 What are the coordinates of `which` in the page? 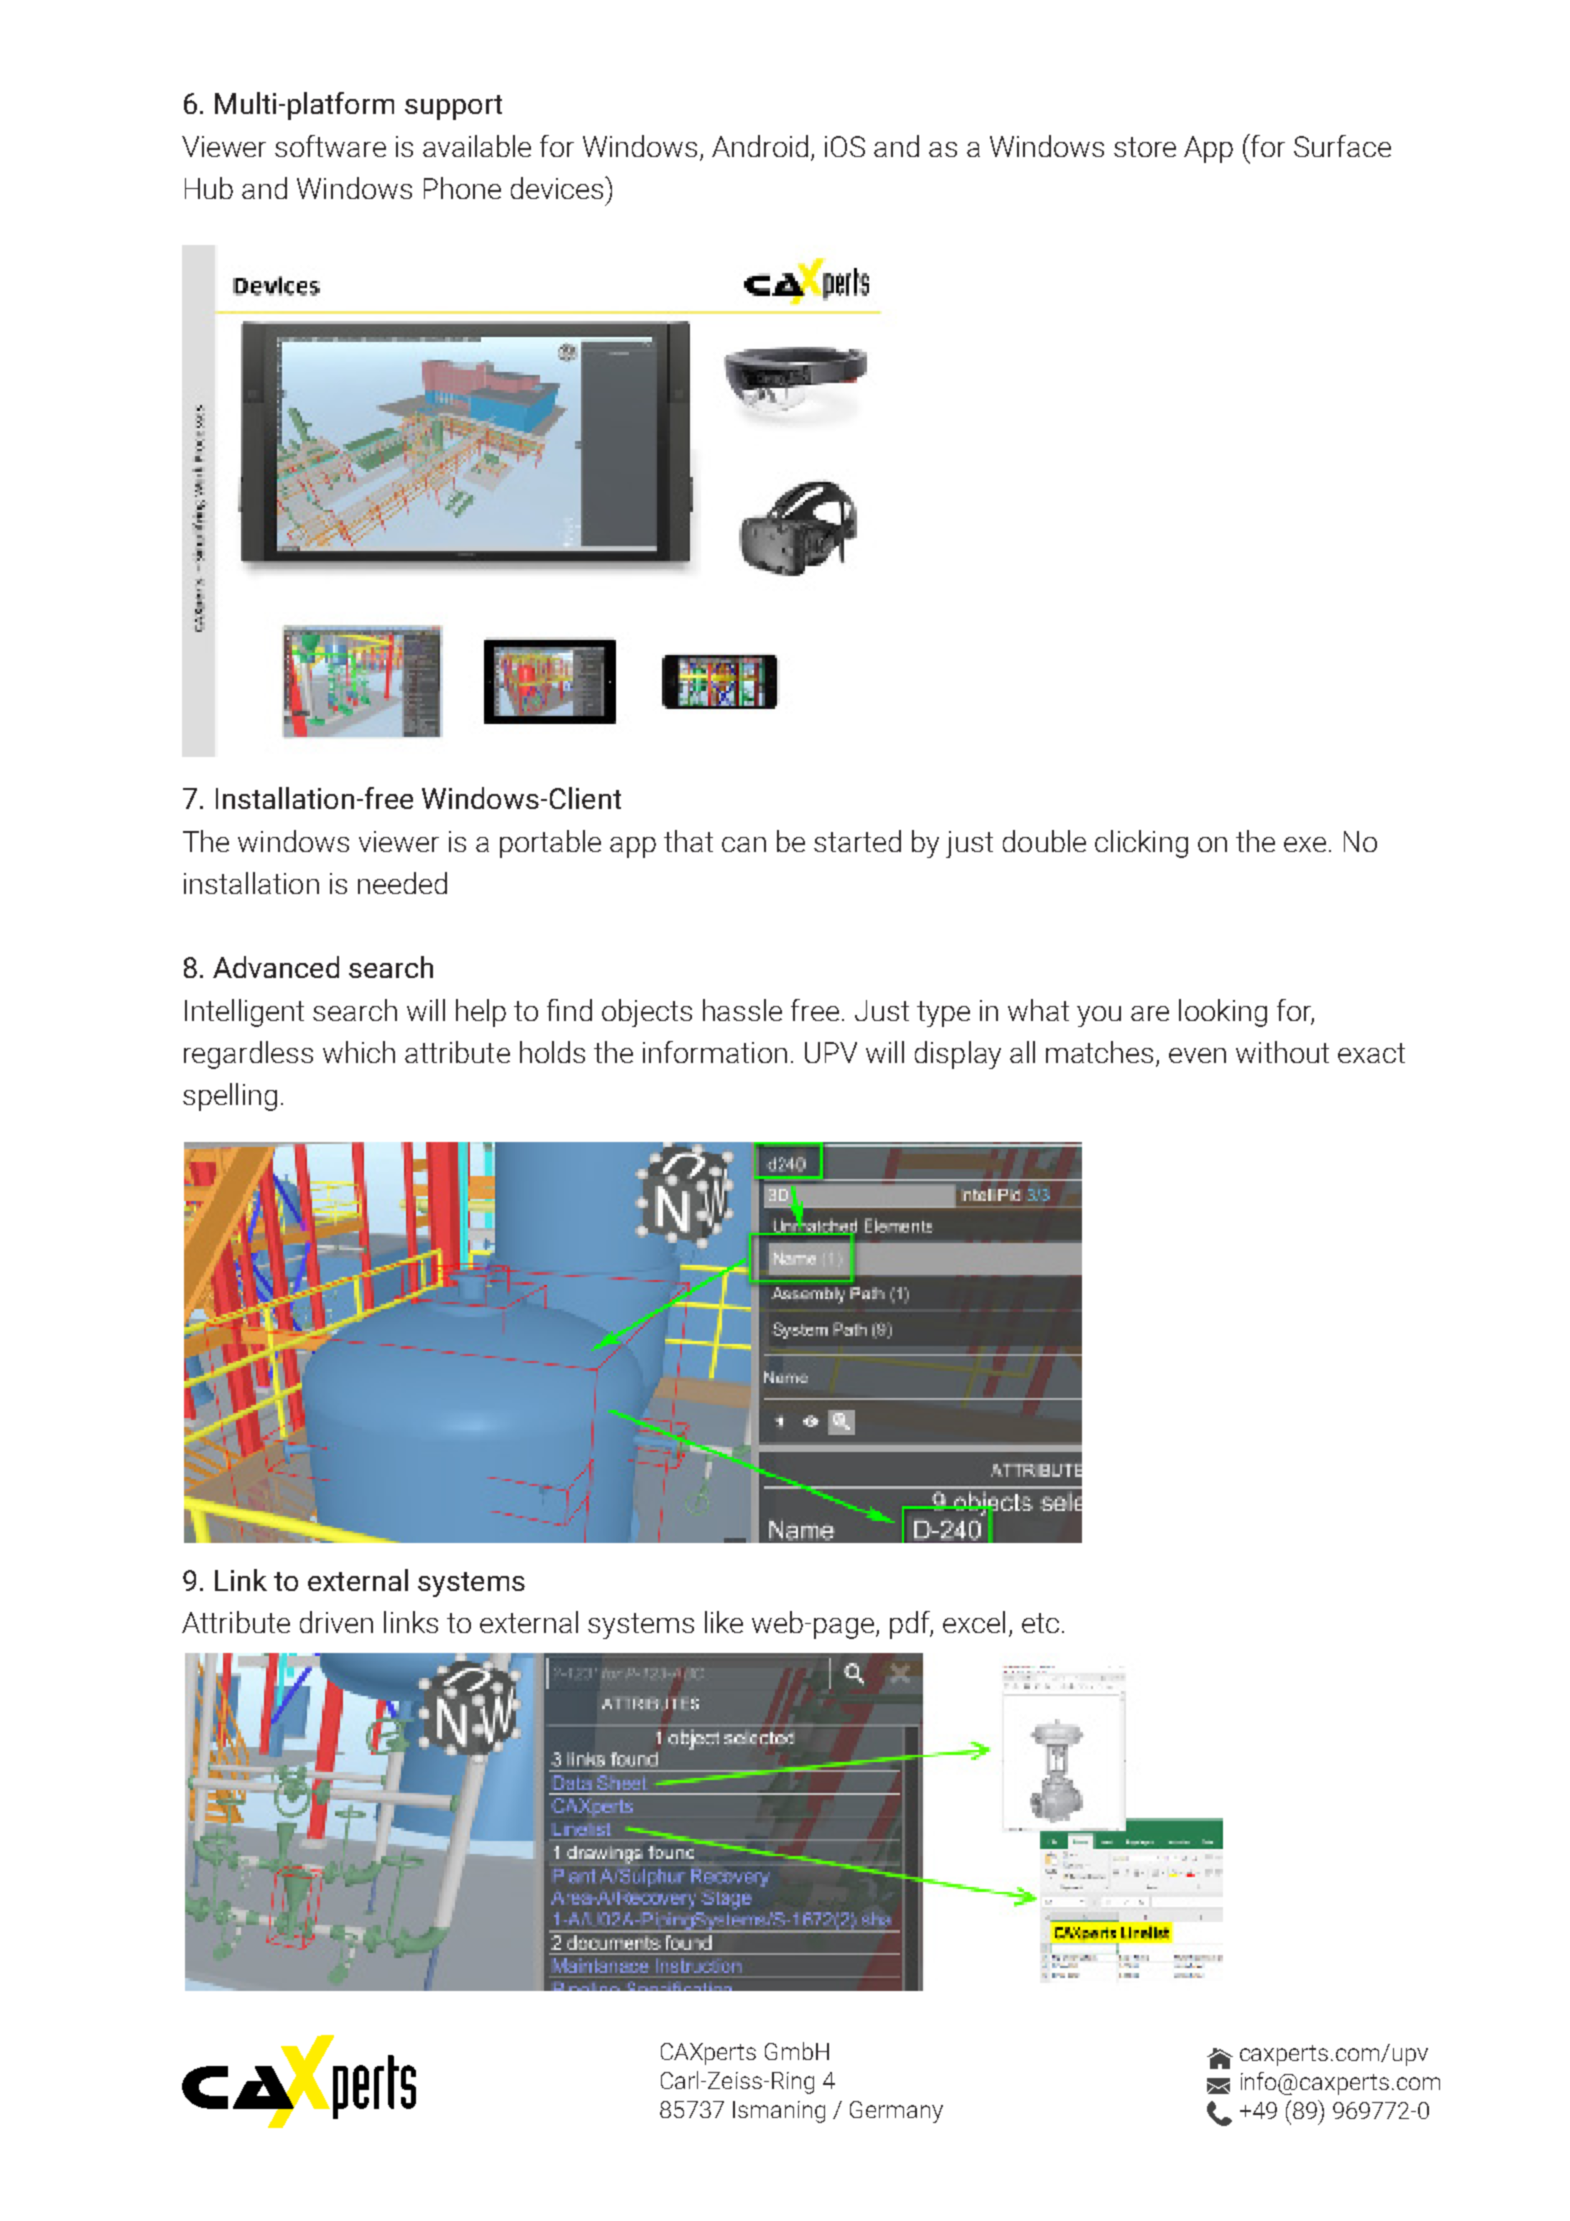 It's located at (359, 1052).
